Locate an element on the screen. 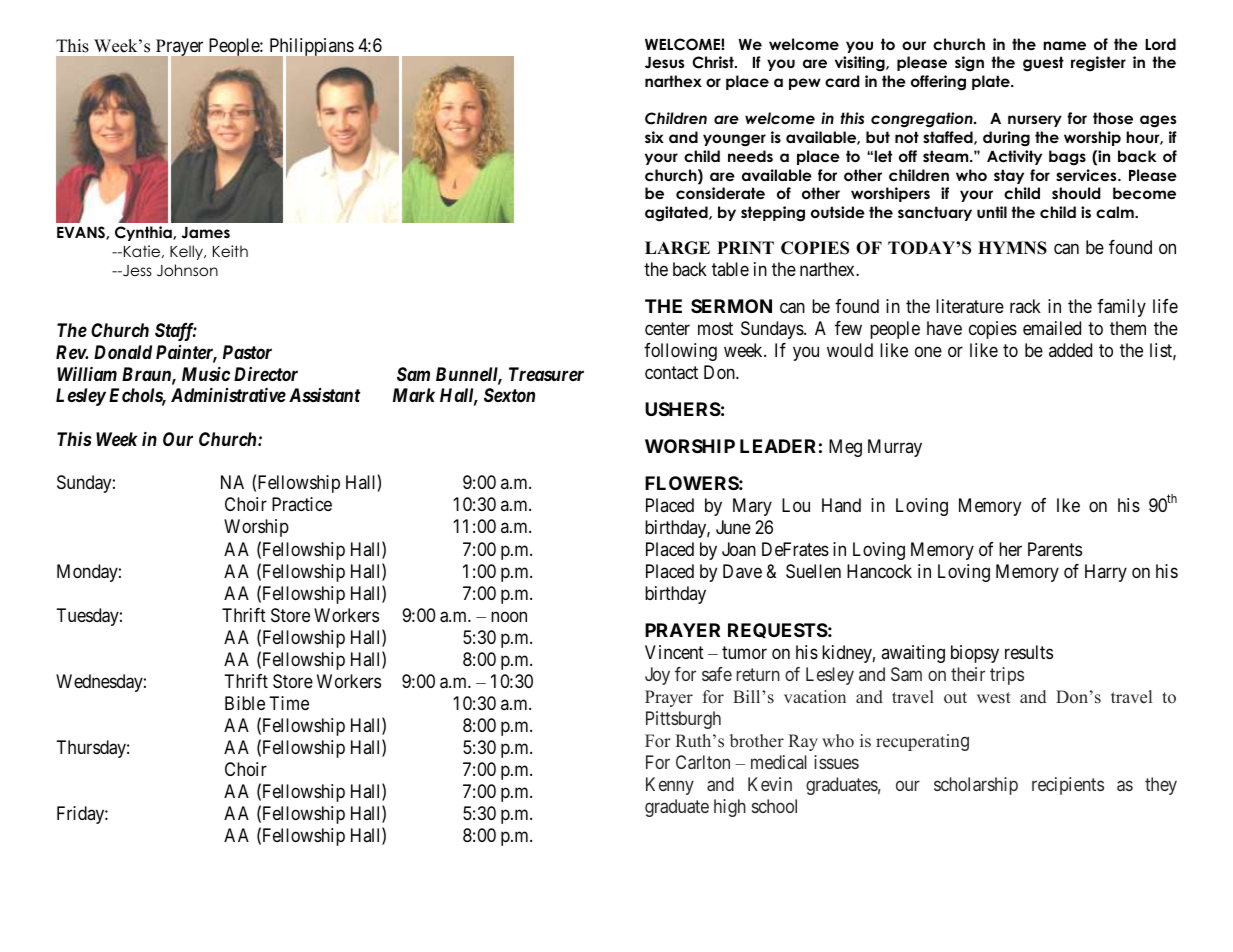  guest is located at coordinates (1043, 64).
